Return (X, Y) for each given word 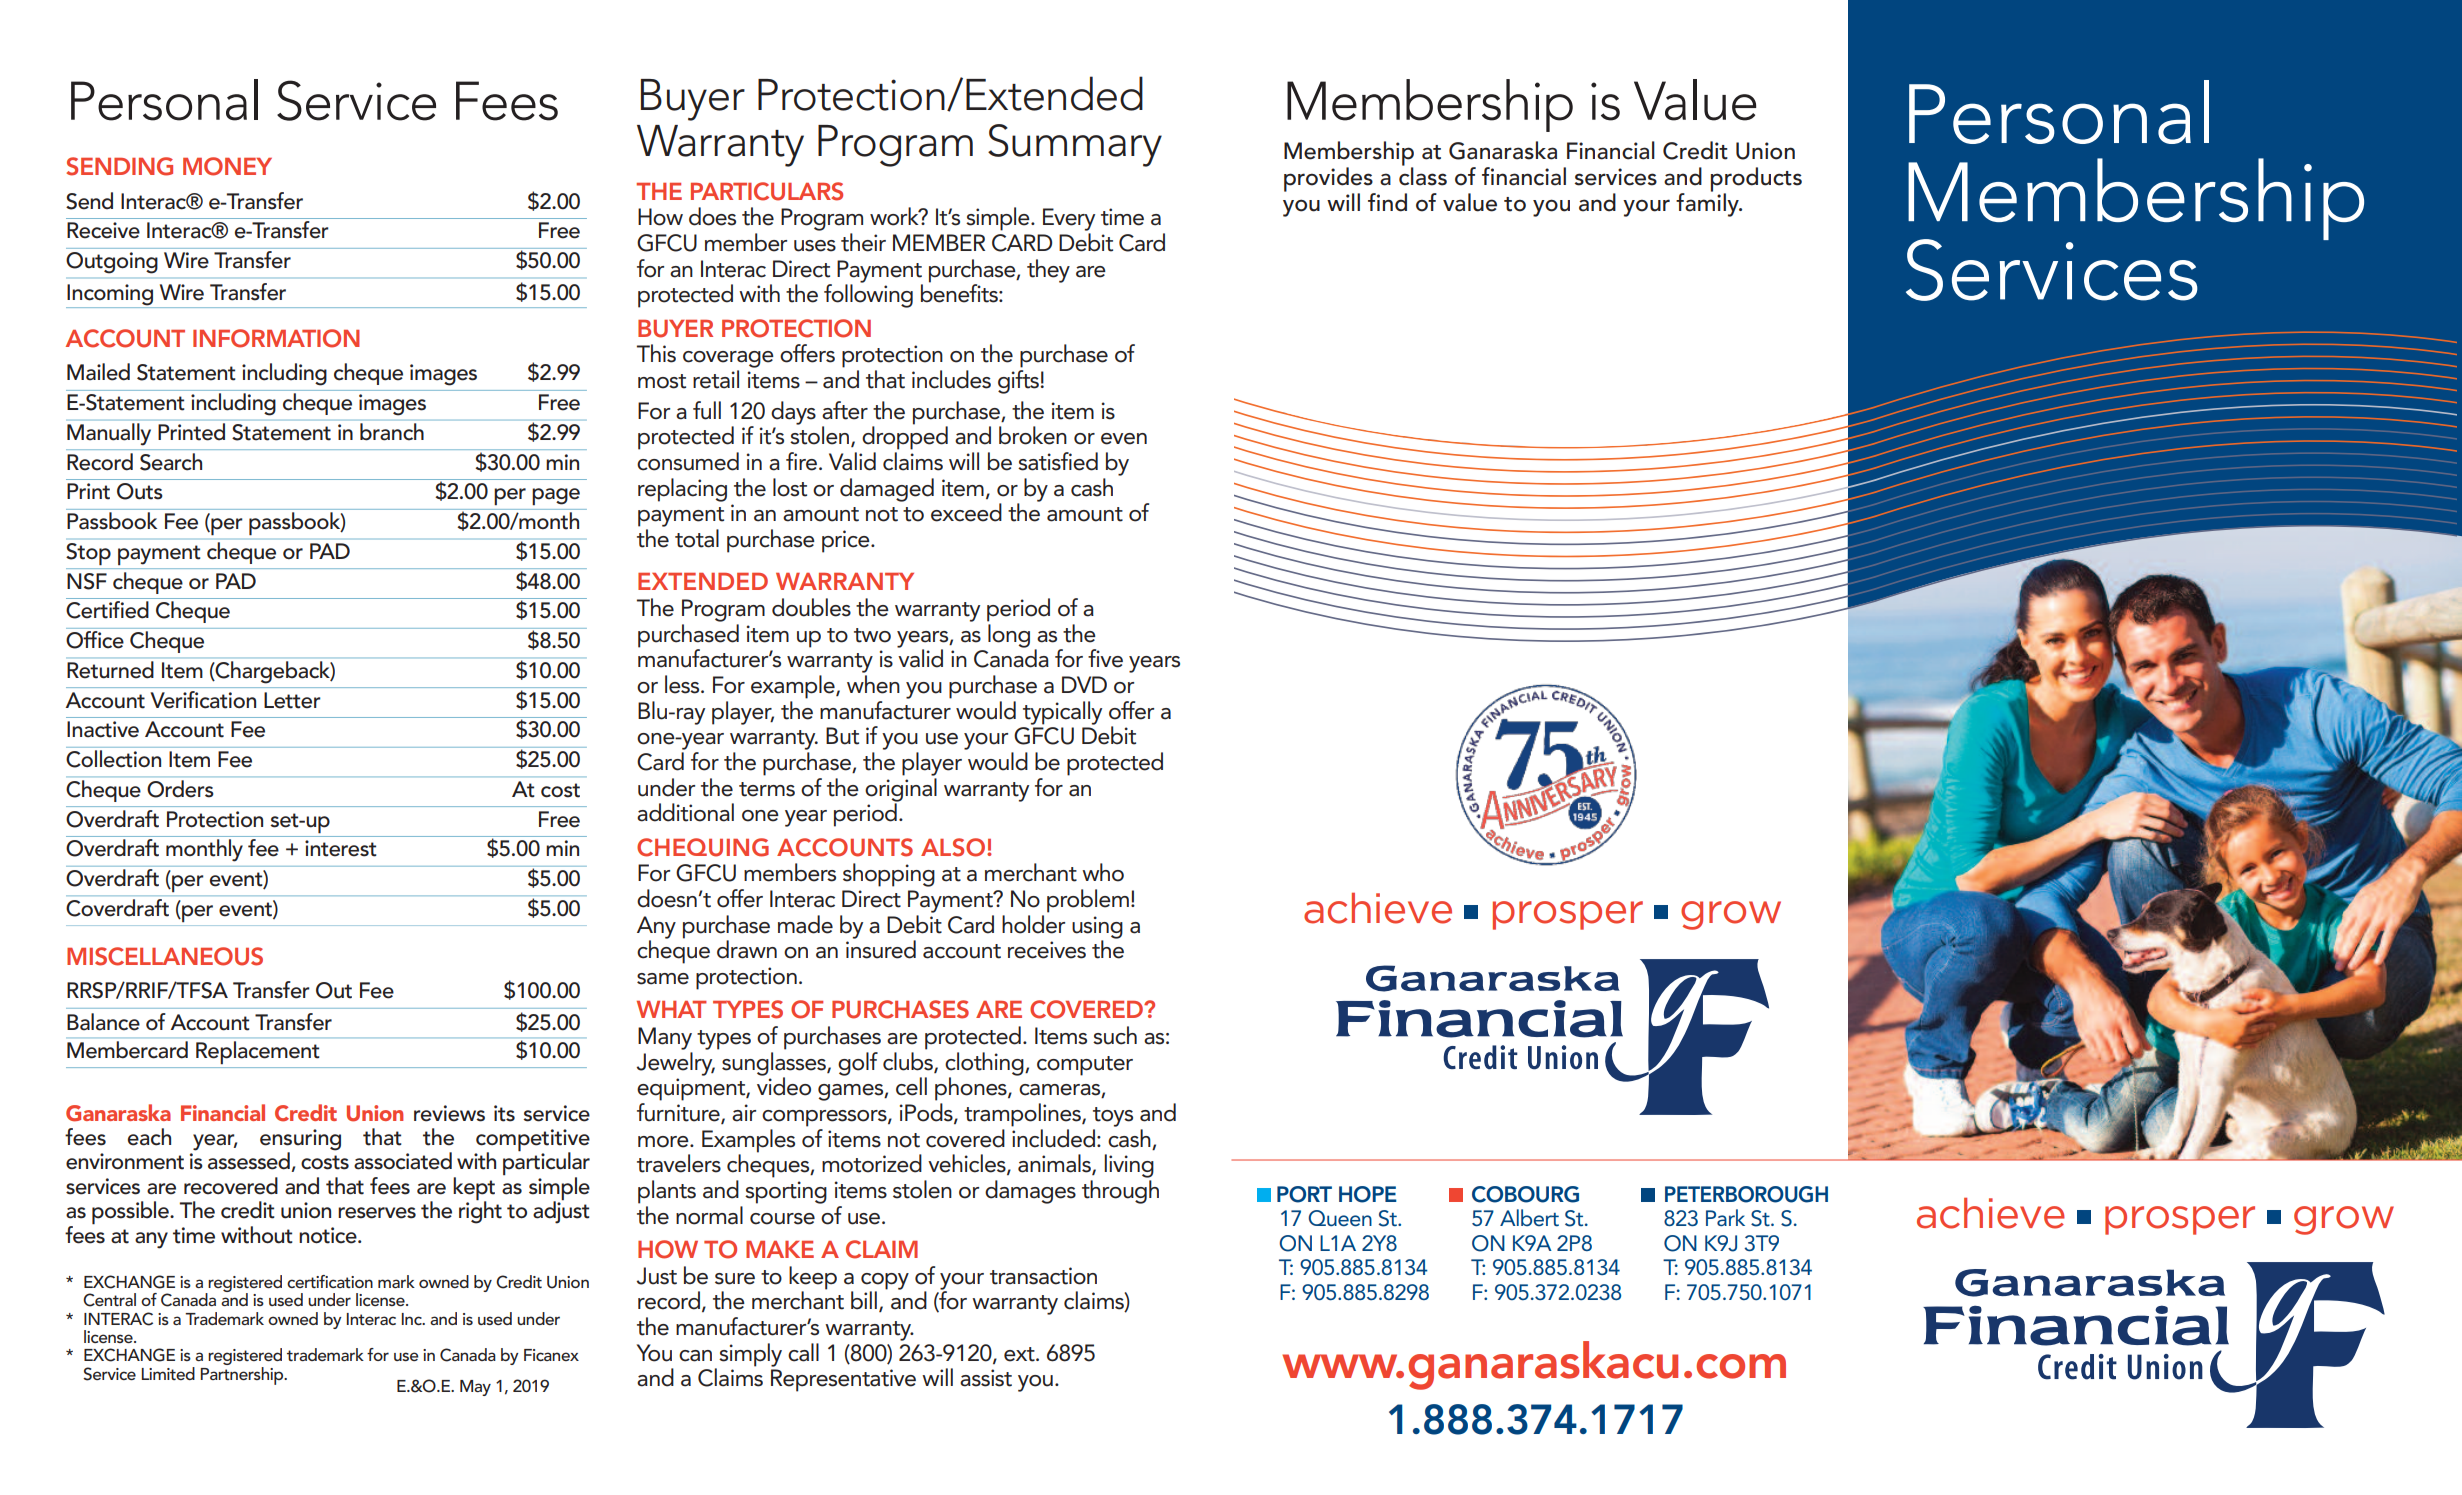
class (1423, 175)
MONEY (227, 166)
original (901, 791)
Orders (180, 789)
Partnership (243, 1374)
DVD (1084, 684)
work (895, 216)
